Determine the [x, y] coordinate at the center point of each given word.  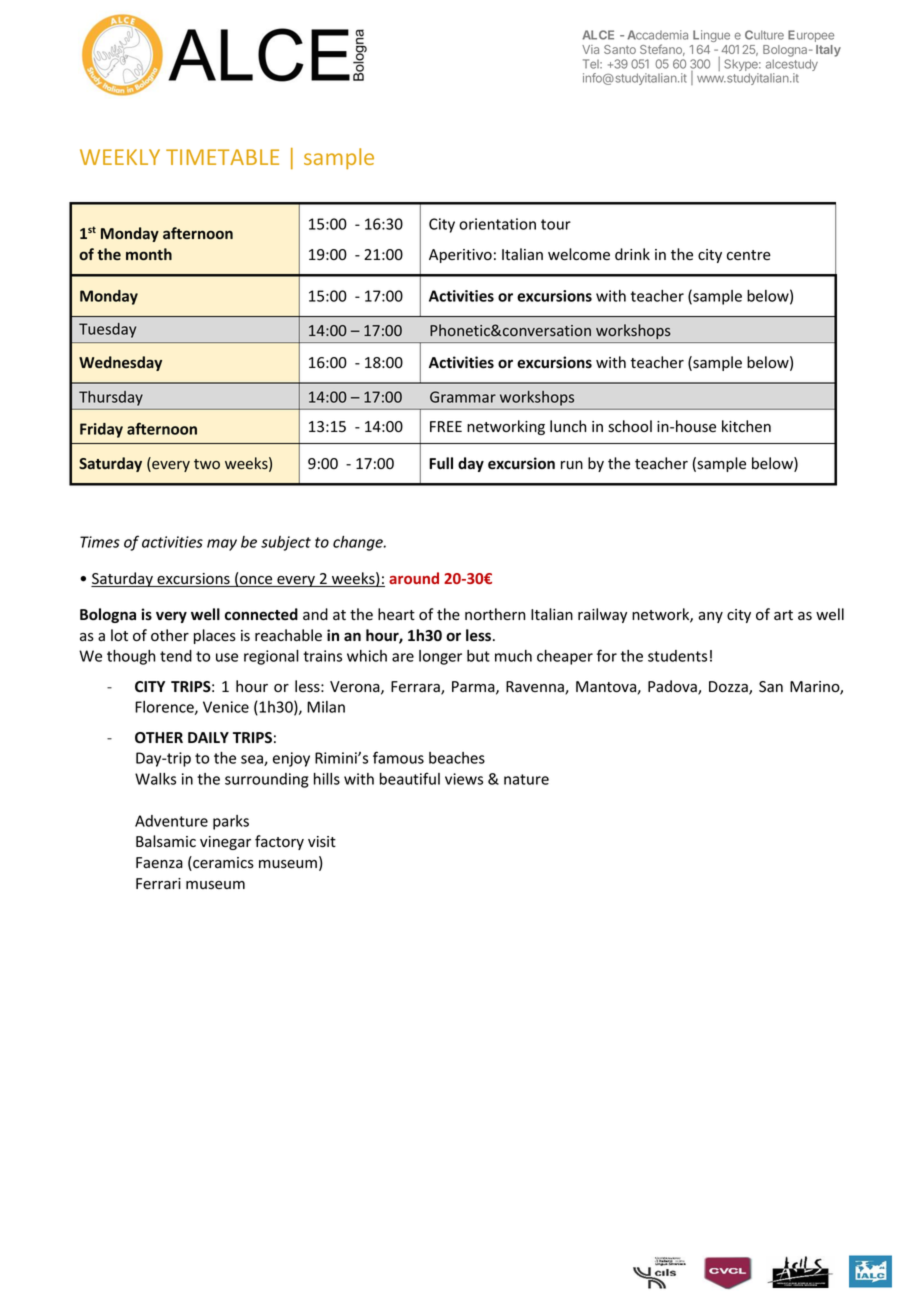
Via [590, 49]
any [710, 617]
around [414, 578]
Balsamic [166, 841]
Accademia [657, 35]
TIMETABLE [222, 157]
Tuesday [107, 330]
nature [526, 779]
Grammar [463, 397]
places [215, 636]
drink [632, 254]
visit [322, 842]
